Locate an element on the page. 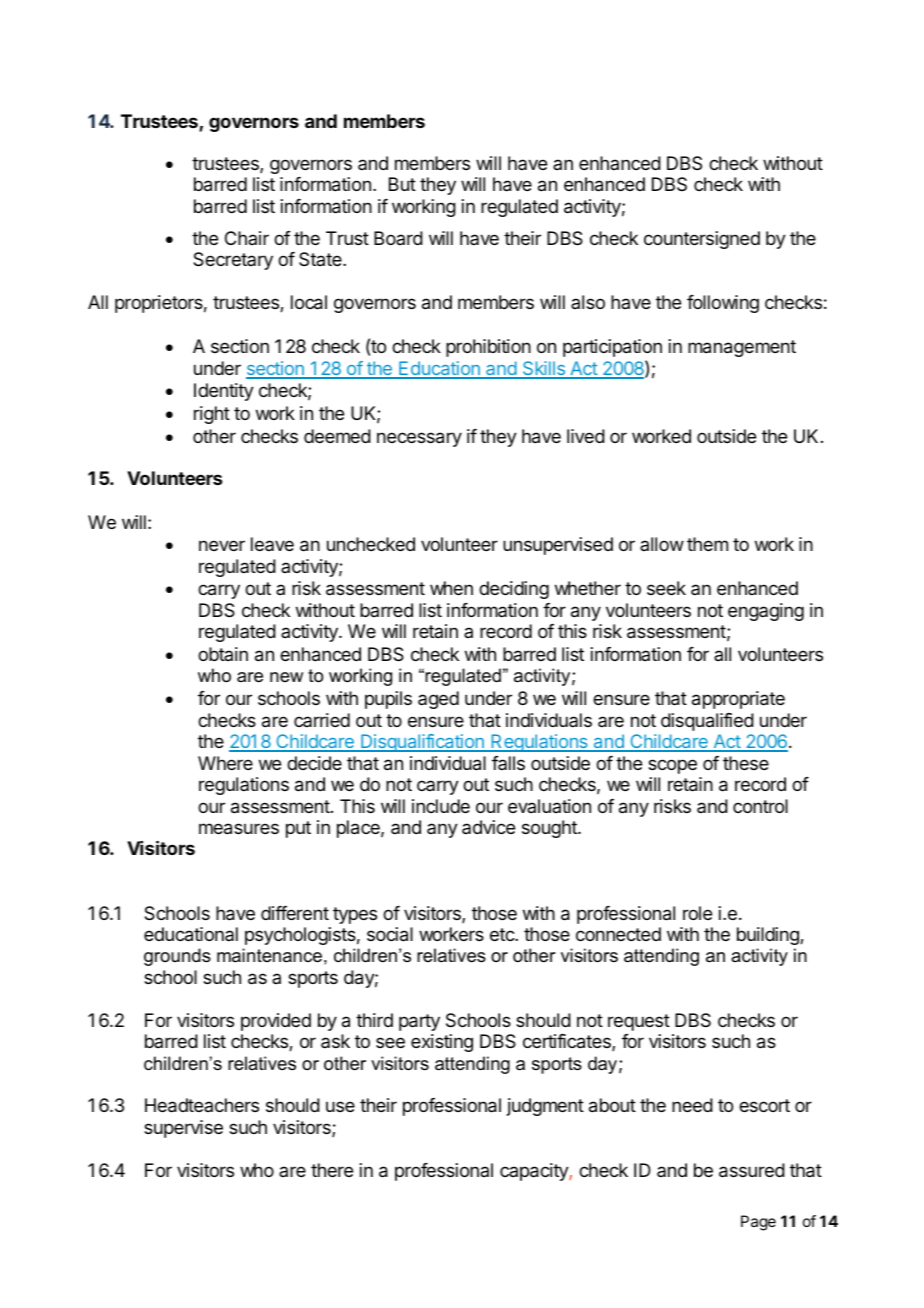 This document has height=1308, width=924. capacity is located at coordinates (535, 1172).
